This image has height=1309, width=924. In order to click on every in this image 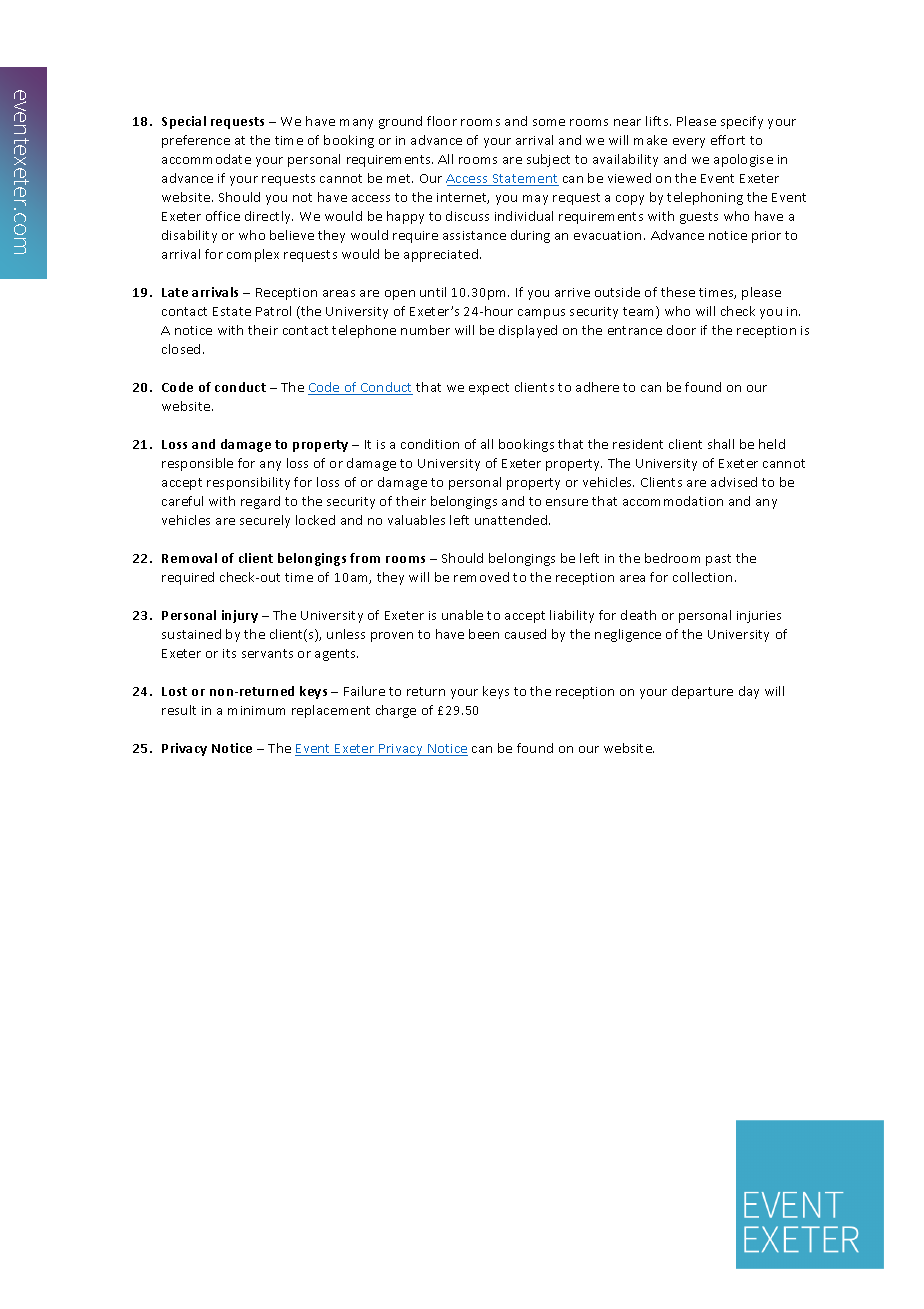, I will do `click(689, 143)`.
